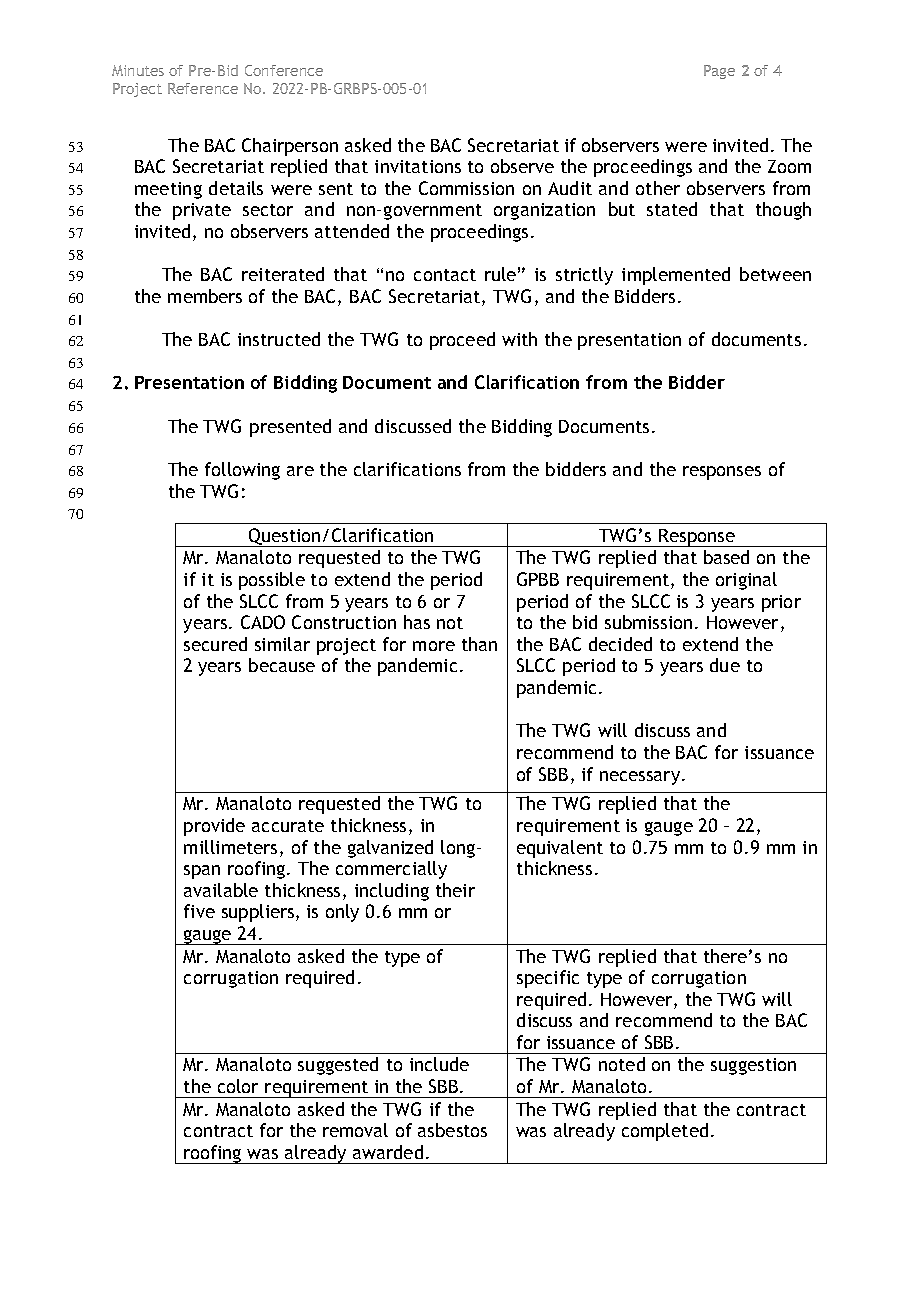 This document has width=924, height=1307. What do you see at coordinates (452, 1130) in the document?
I see `asbestos` at bounding box center [452, 1130].
